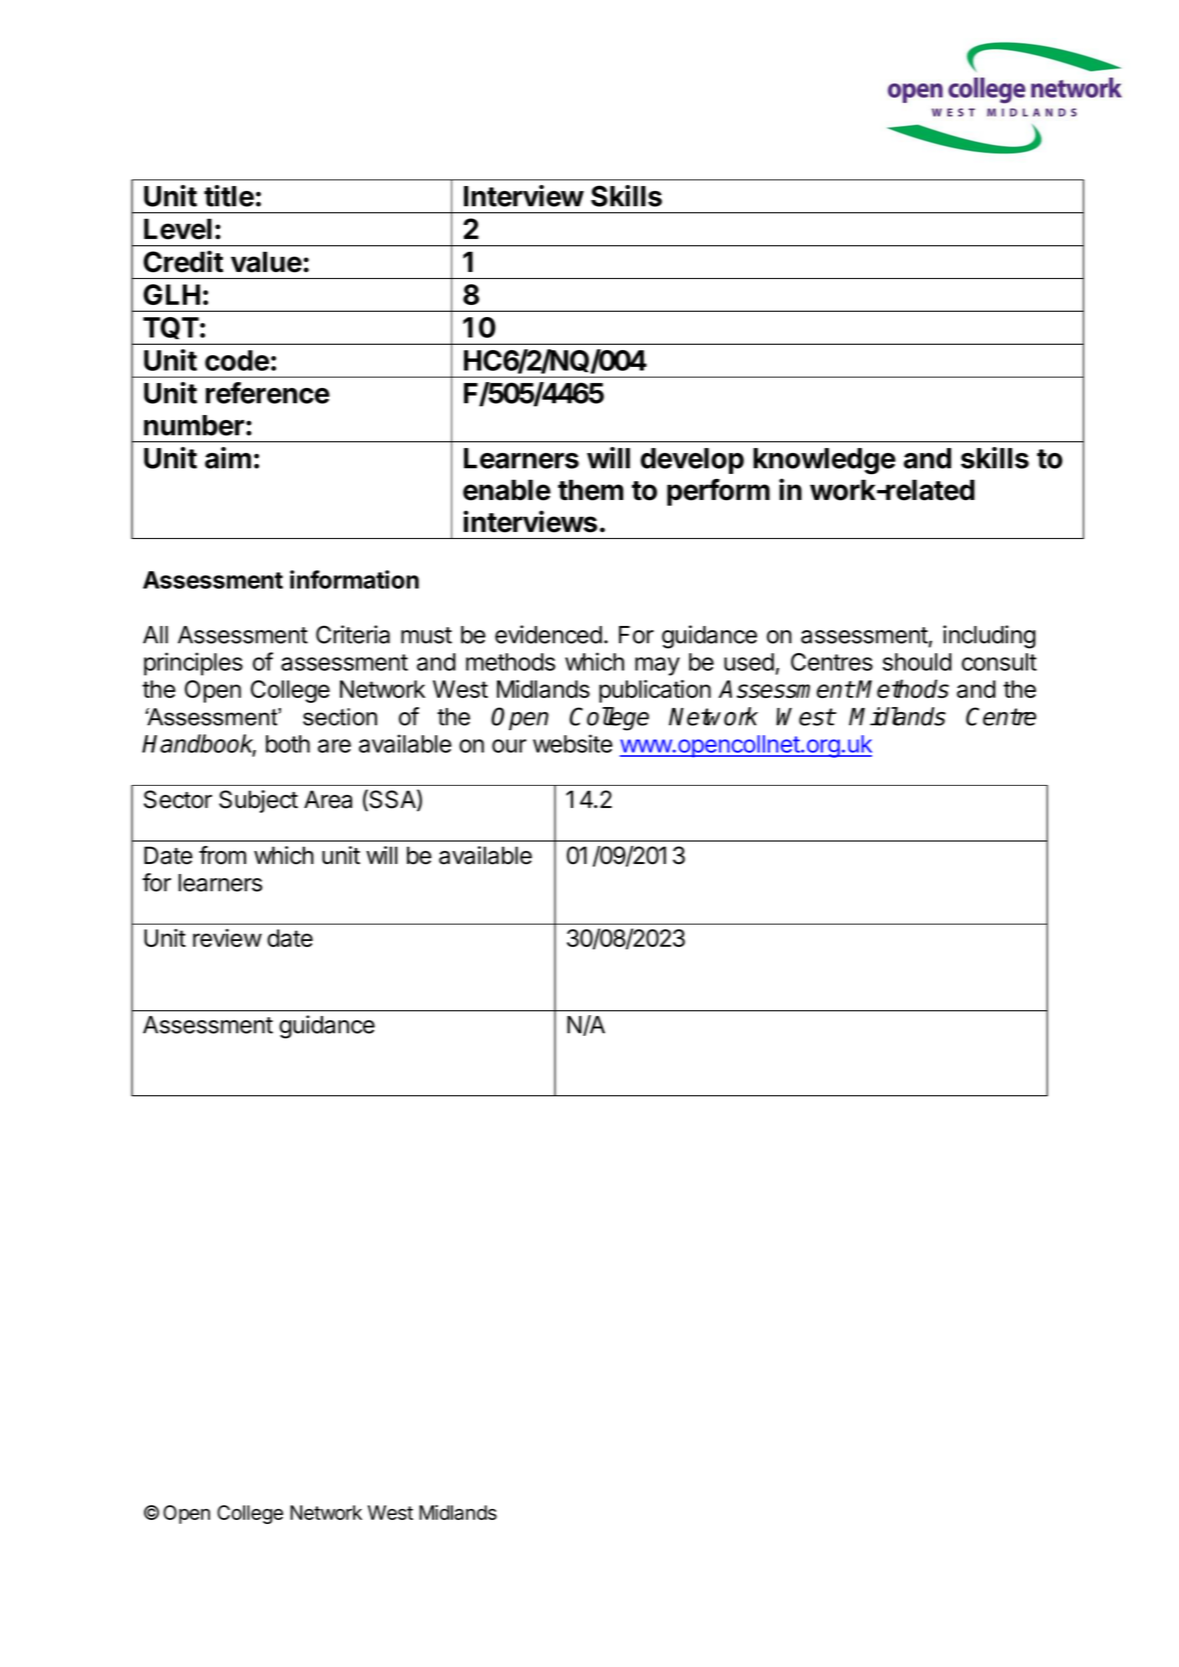 The width and height of the document is (1179, 1667). Describe the element at coordinates (989, 637) in the document. I see `including` at that location.
